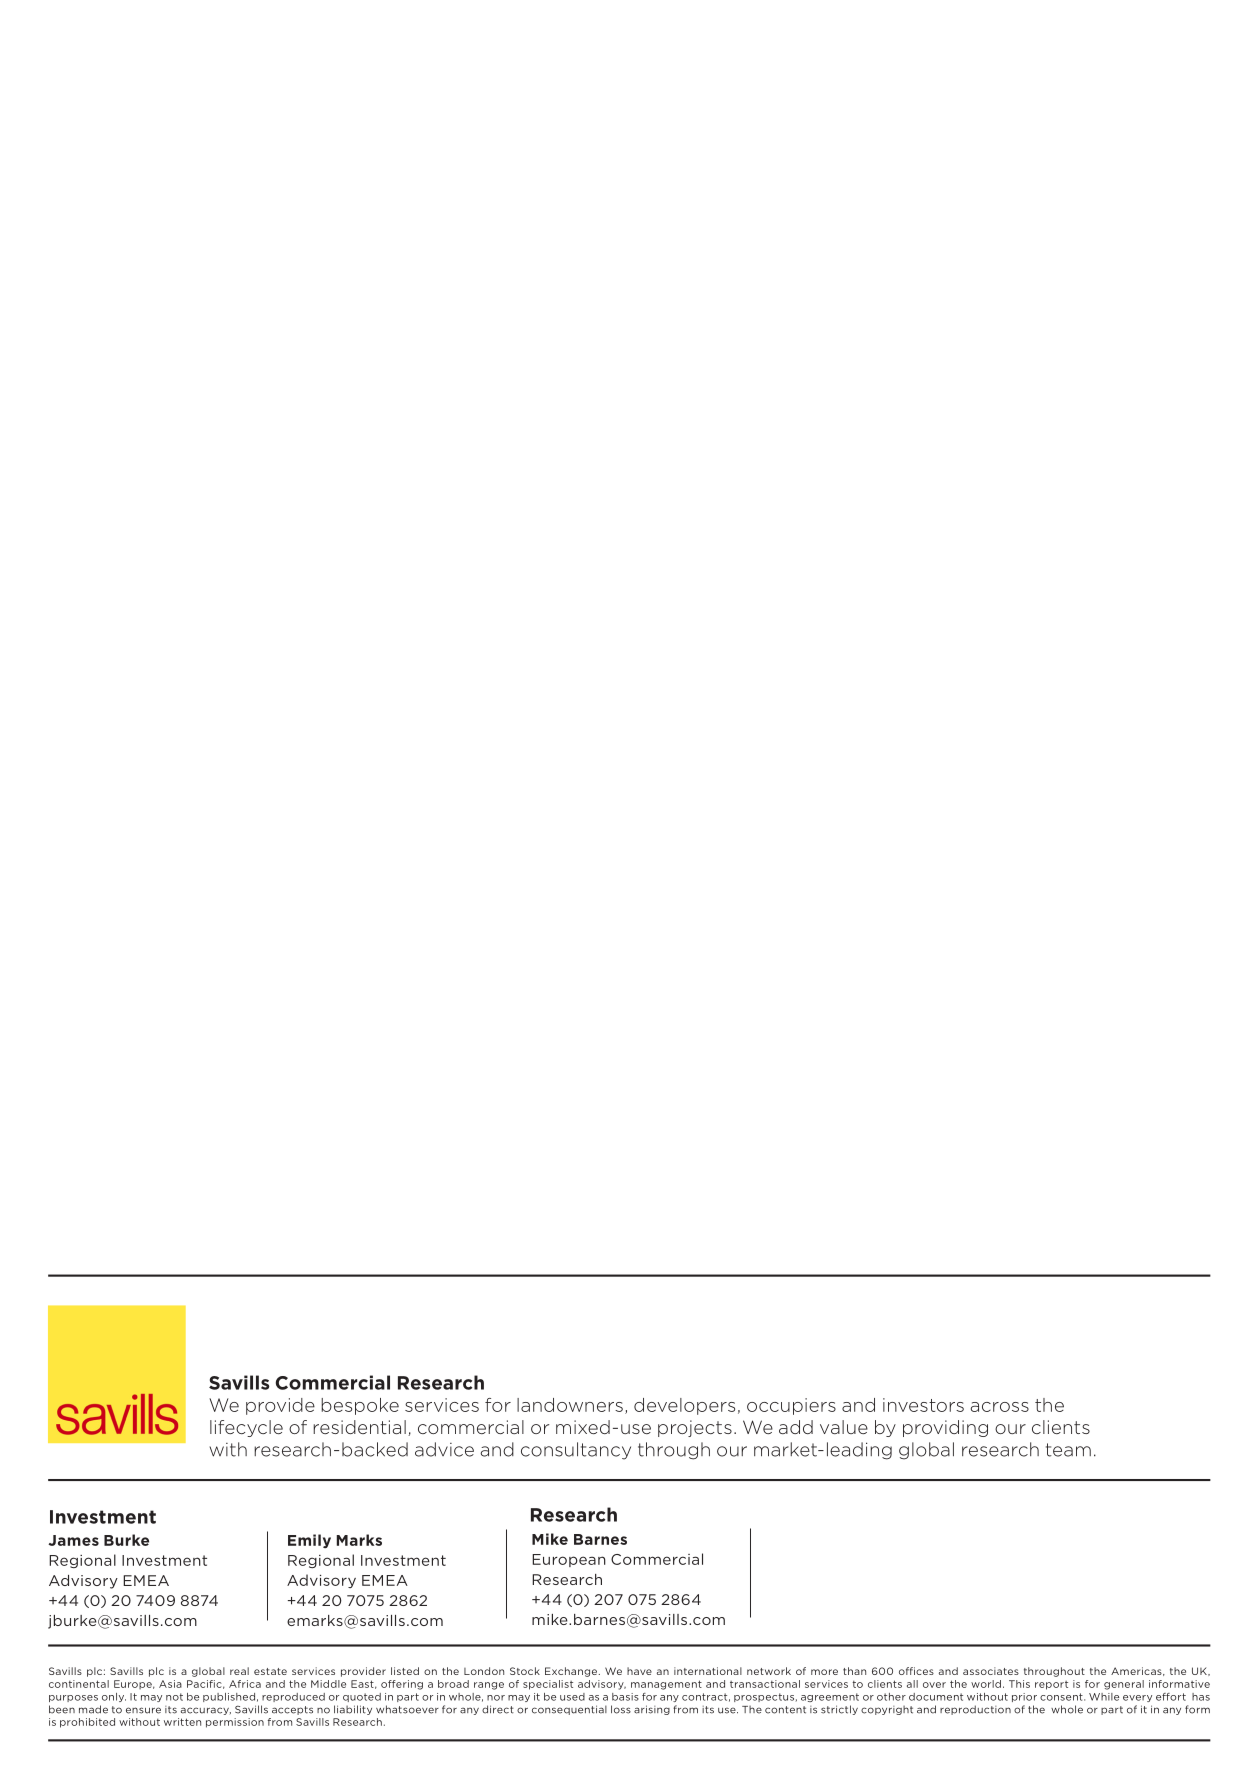  What do you see at coordinates (916, 1671) in the screenshot?
I see `offices` at bounding box center [916, 1671].
